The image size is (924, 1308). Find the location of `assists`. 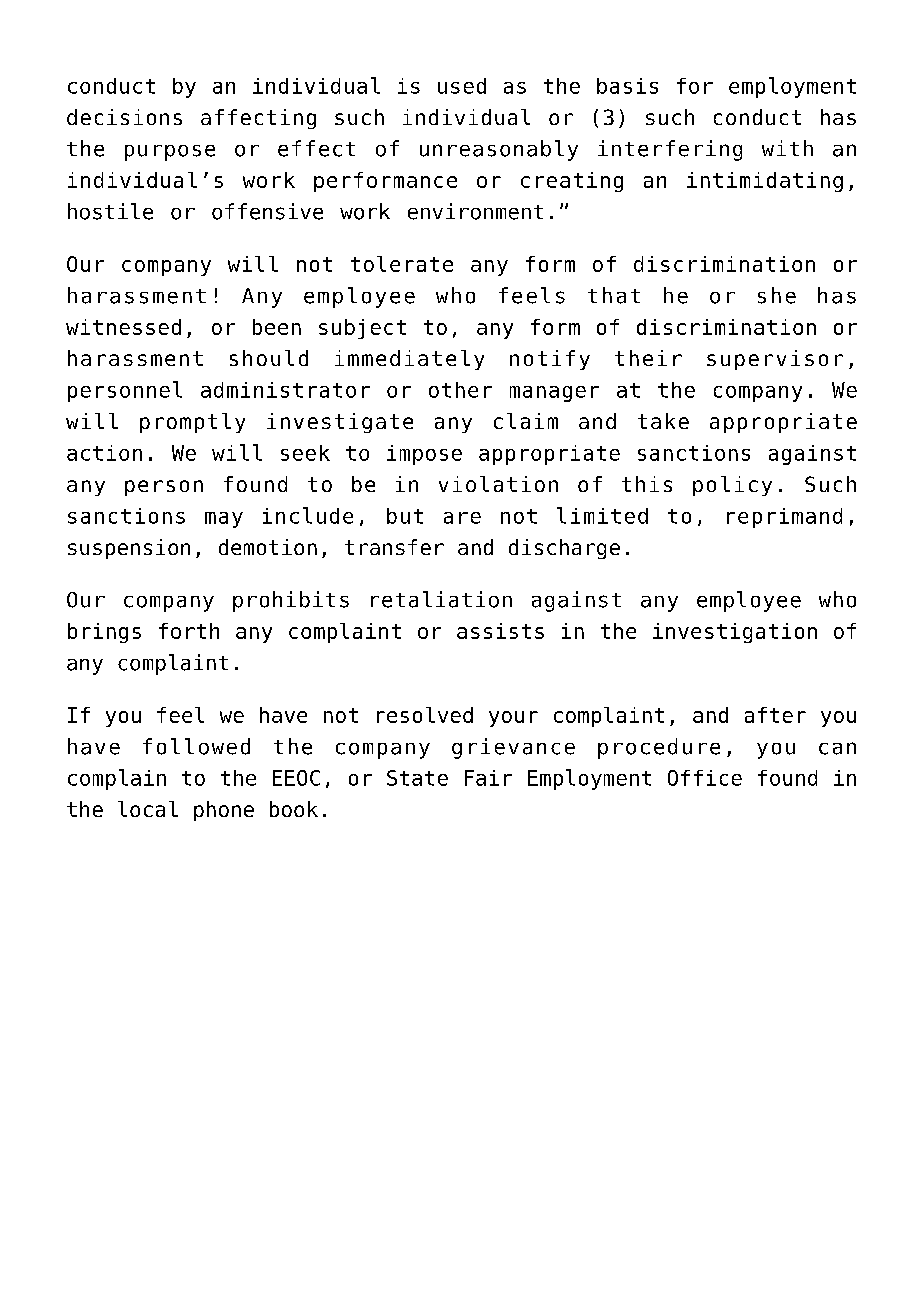

assists is located at coordinates (500, 631).
